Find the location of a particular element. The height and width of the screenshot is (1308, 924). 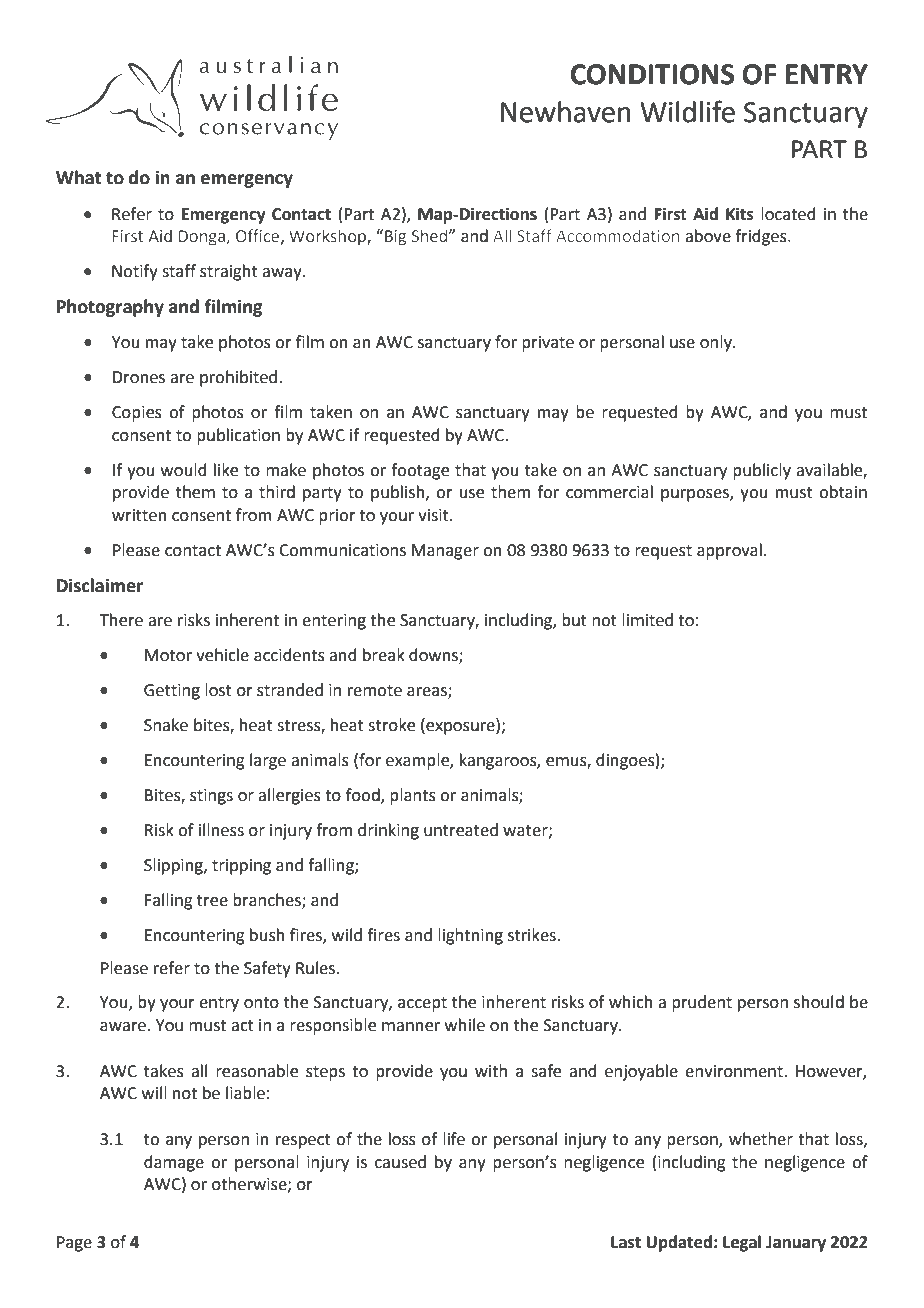

private is located at coordinates (548, 344).
